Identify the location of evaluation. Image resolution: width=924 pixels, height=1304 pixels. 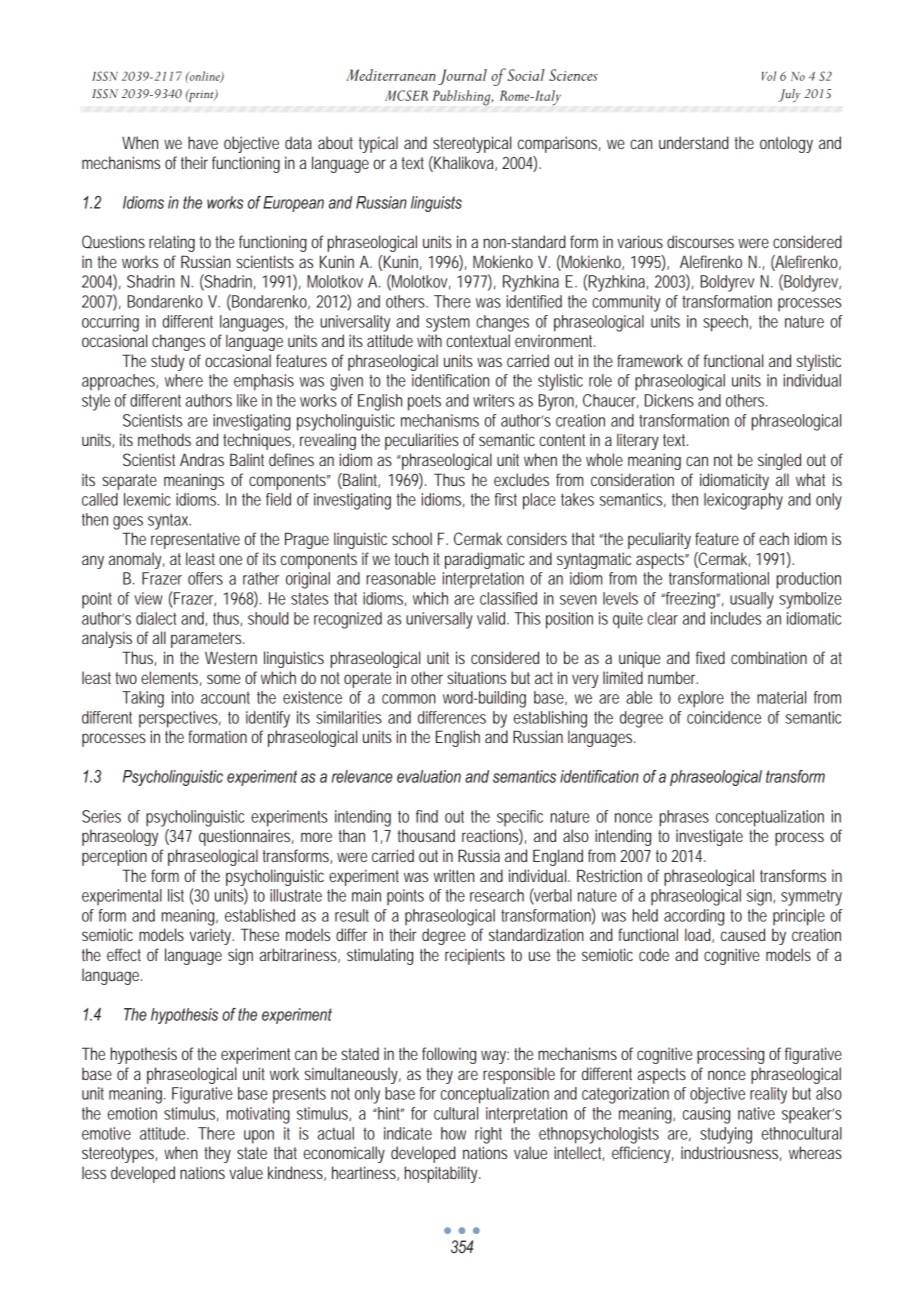
(429, 776).
